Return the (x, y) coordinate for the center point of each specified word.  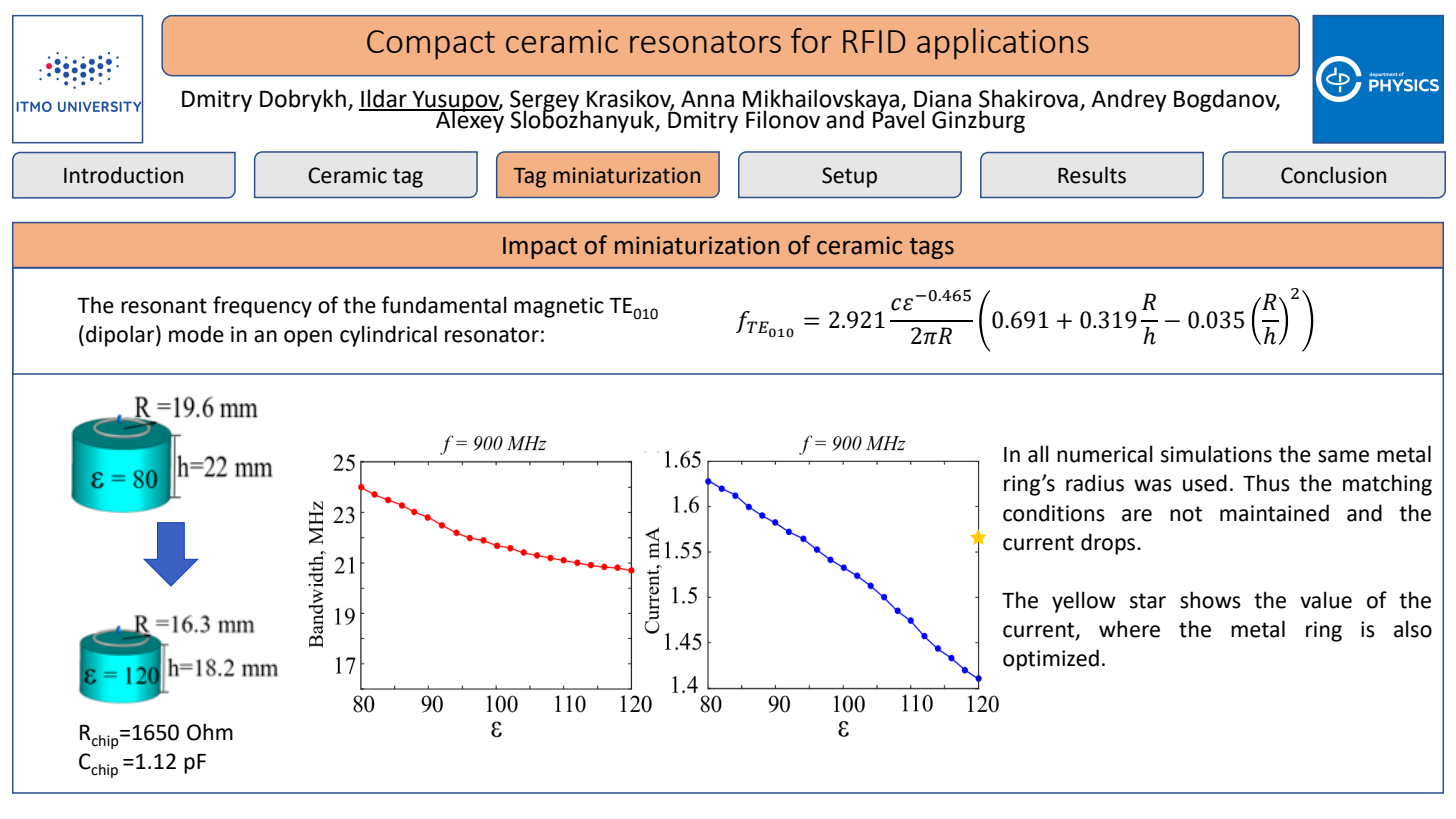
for (811, 40)
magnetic (559, 307)
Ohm (210, 732)
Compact (431, 44)
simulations (1216, 454)
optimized (1051, 660)
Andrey (1129, 100)
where (1129, 629)
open (308, 338)
